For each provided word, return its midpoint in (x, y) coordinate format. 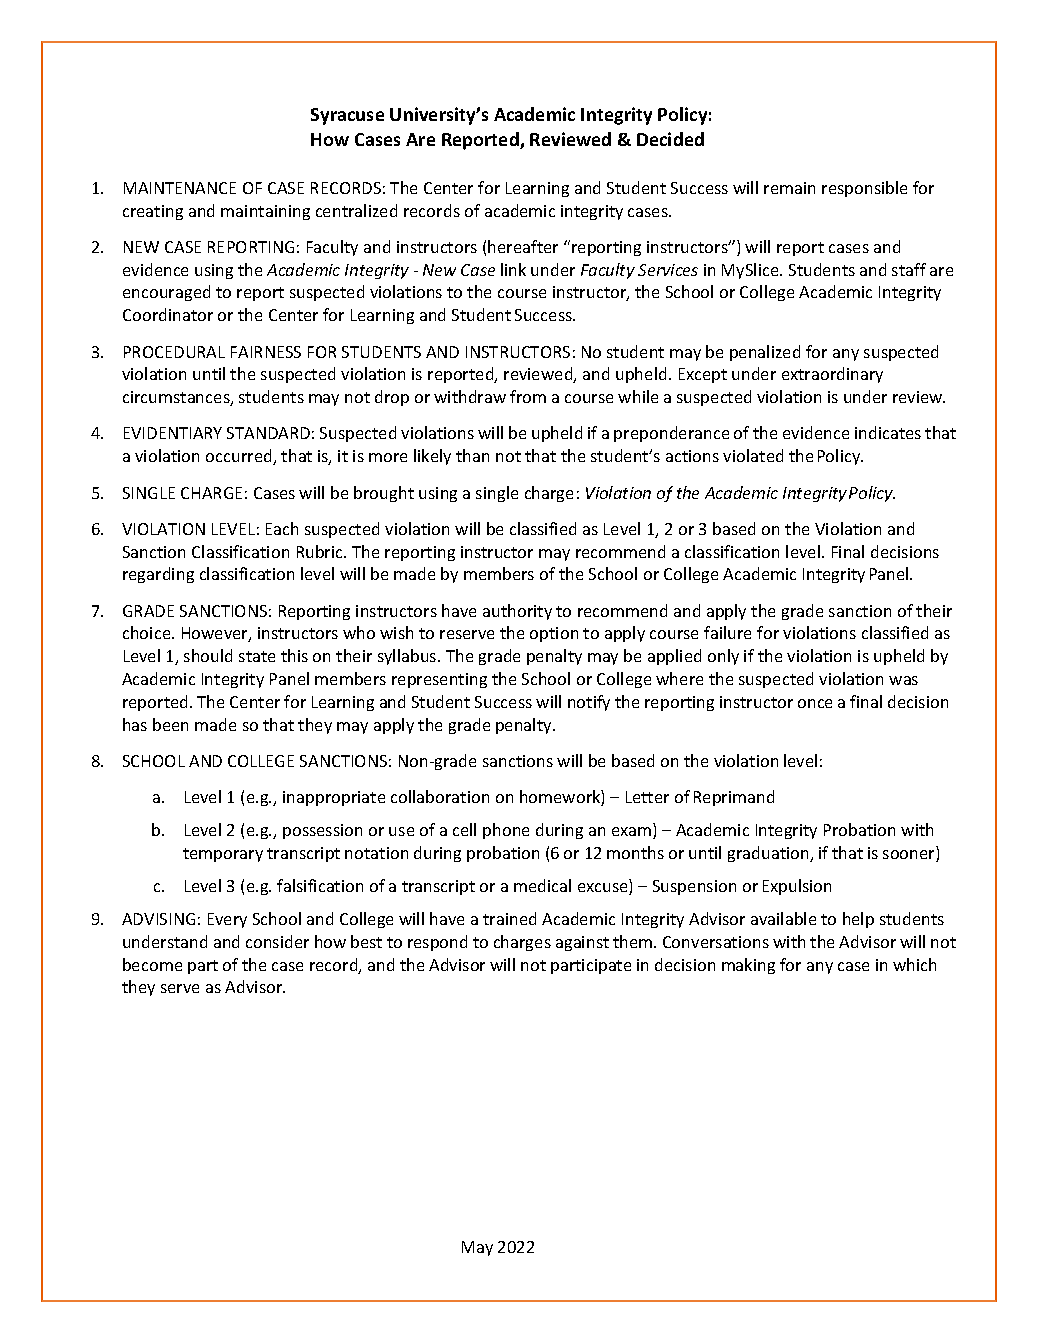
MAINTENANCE (180, 188)
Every (227, 920)
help (858, 920)
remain (789, 188)
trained (509, 918)
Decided (670, 139)
